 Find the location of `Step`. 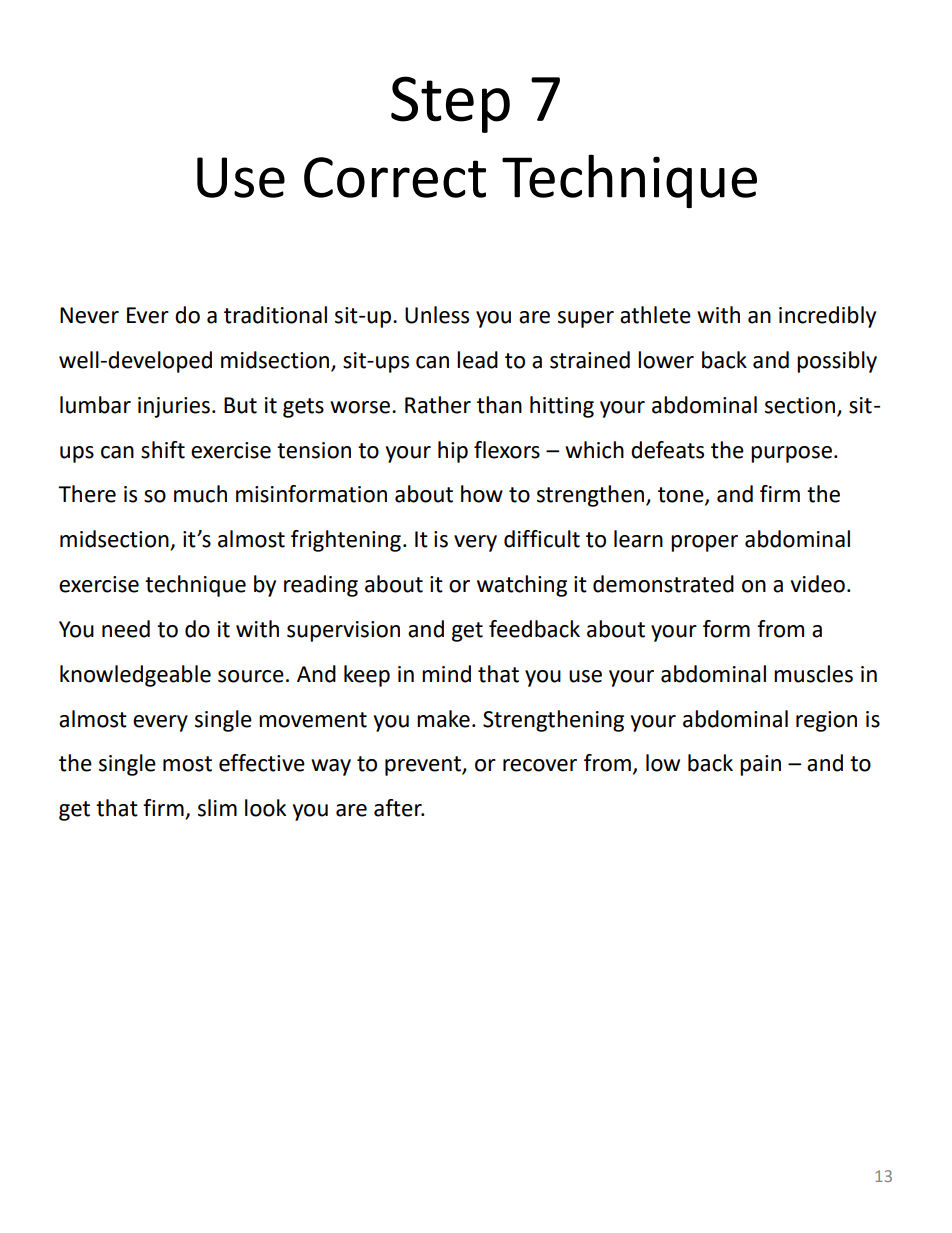

Step is located at coordinates (450, 104).
